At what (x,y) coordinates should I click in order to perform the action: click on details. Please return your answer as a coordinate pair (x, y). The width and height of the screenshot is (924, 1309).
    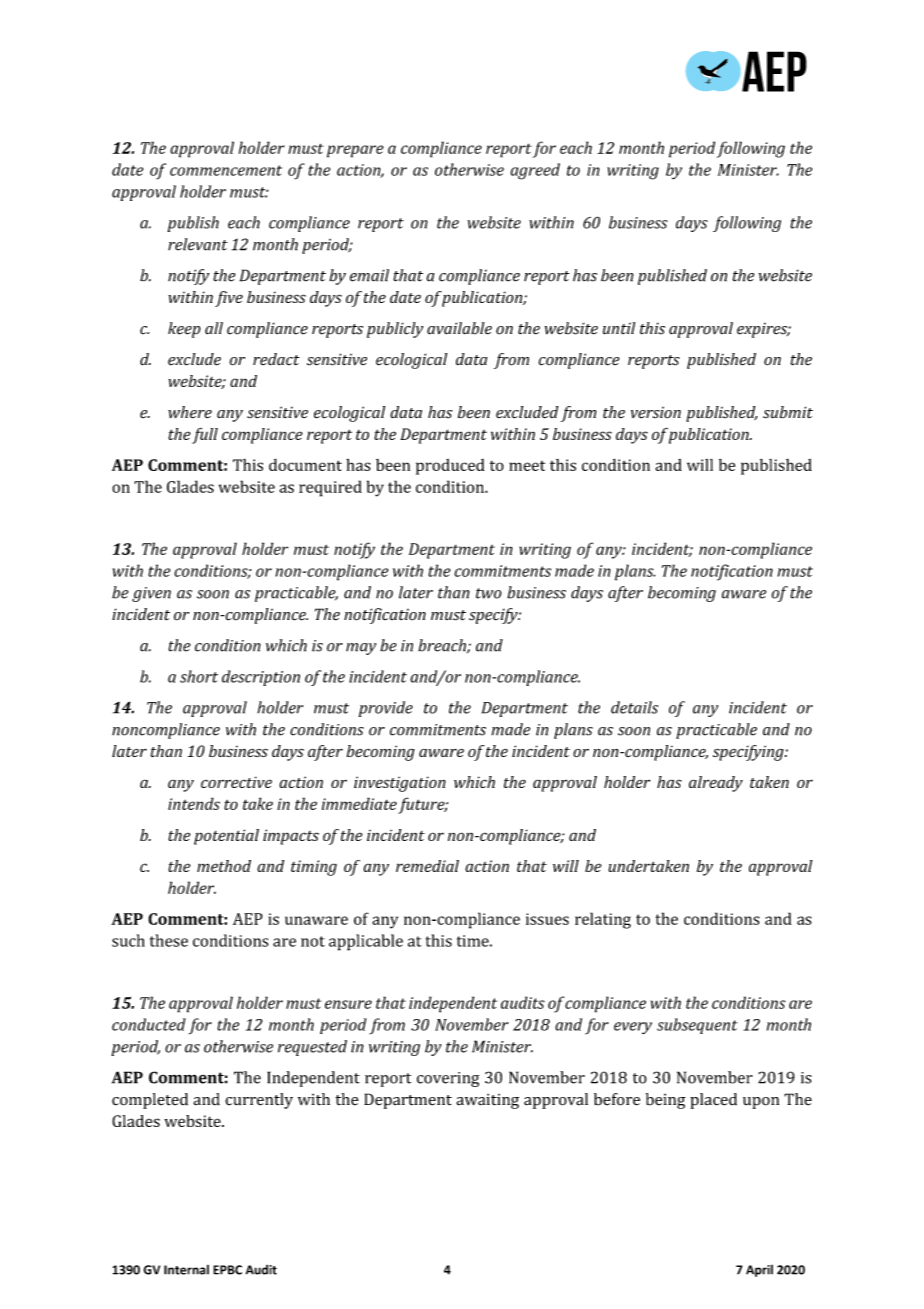
    Looking at the image, I should click on (634, 707).
